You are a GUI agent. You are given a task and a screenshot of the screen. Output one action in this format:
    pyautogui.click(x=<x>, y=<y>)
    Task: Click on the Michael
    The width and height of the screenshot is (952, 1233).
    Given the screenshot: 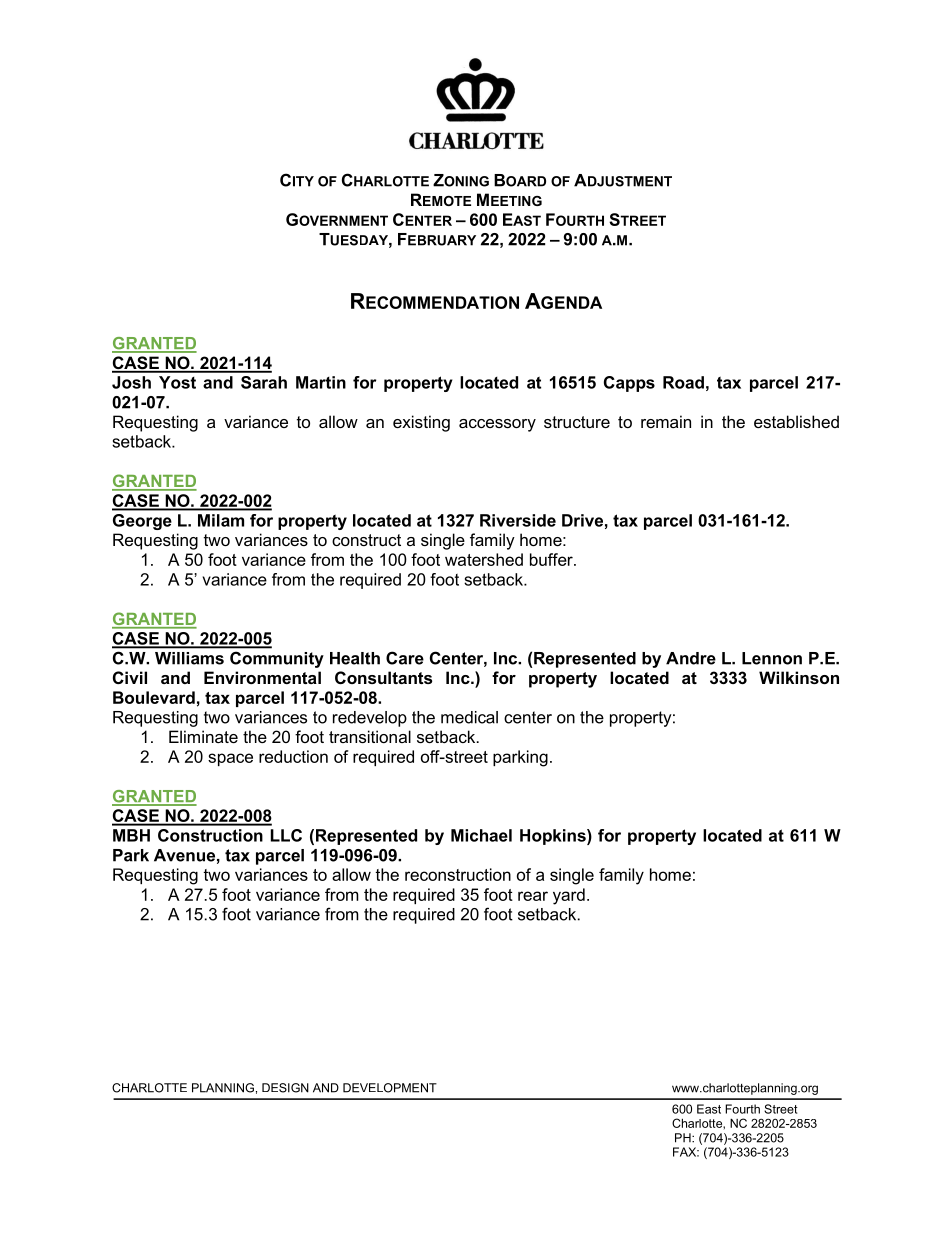 What is the action you would take?
    pyautogui.click(x=481, y=835)
